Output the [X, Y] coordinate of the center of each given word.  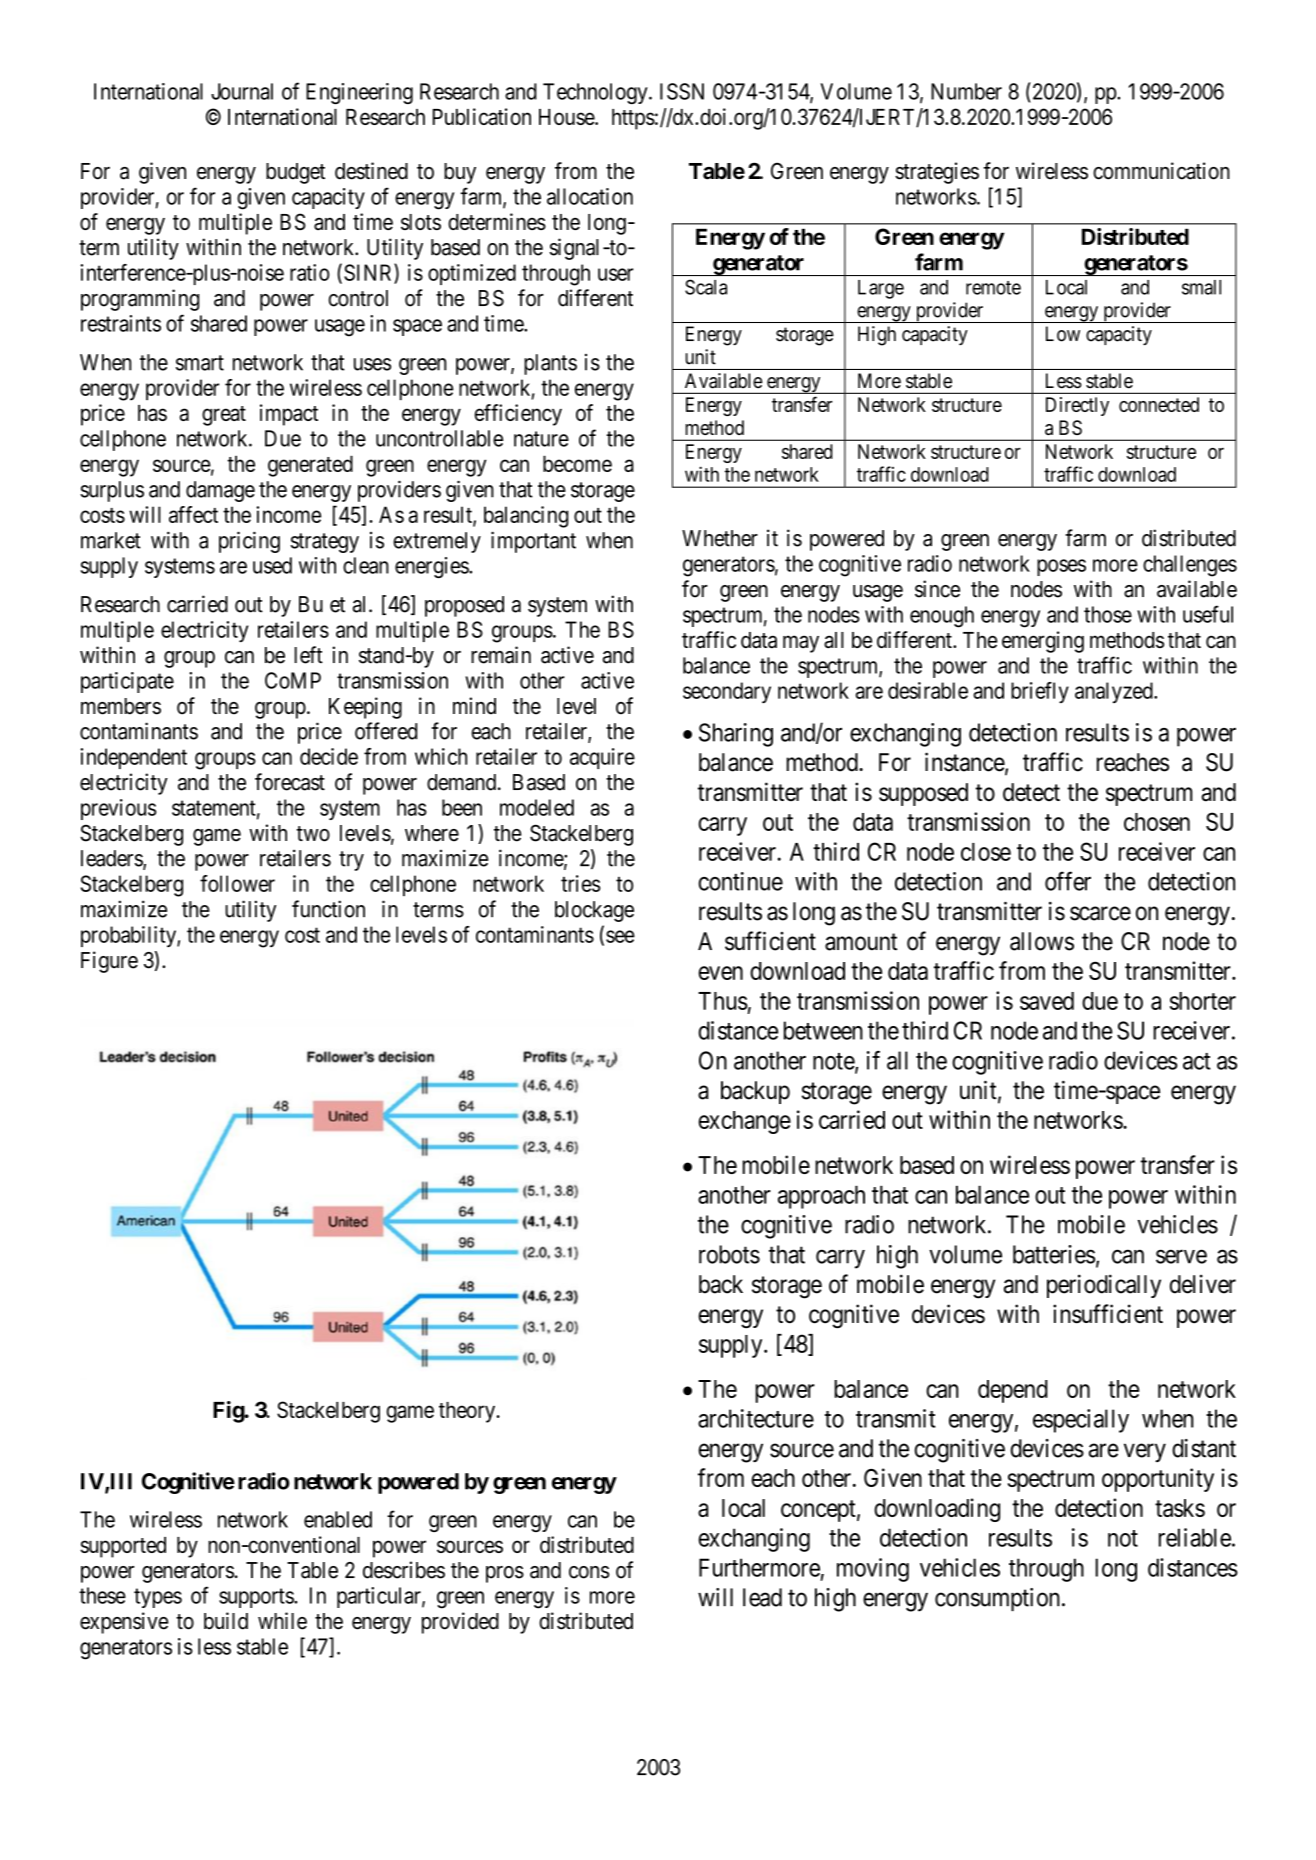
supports [257, 1598]
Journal [242, 91]
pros [505, 1574]
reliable [1195, 1537]
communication [1161, 171]
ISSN [682, 91]
